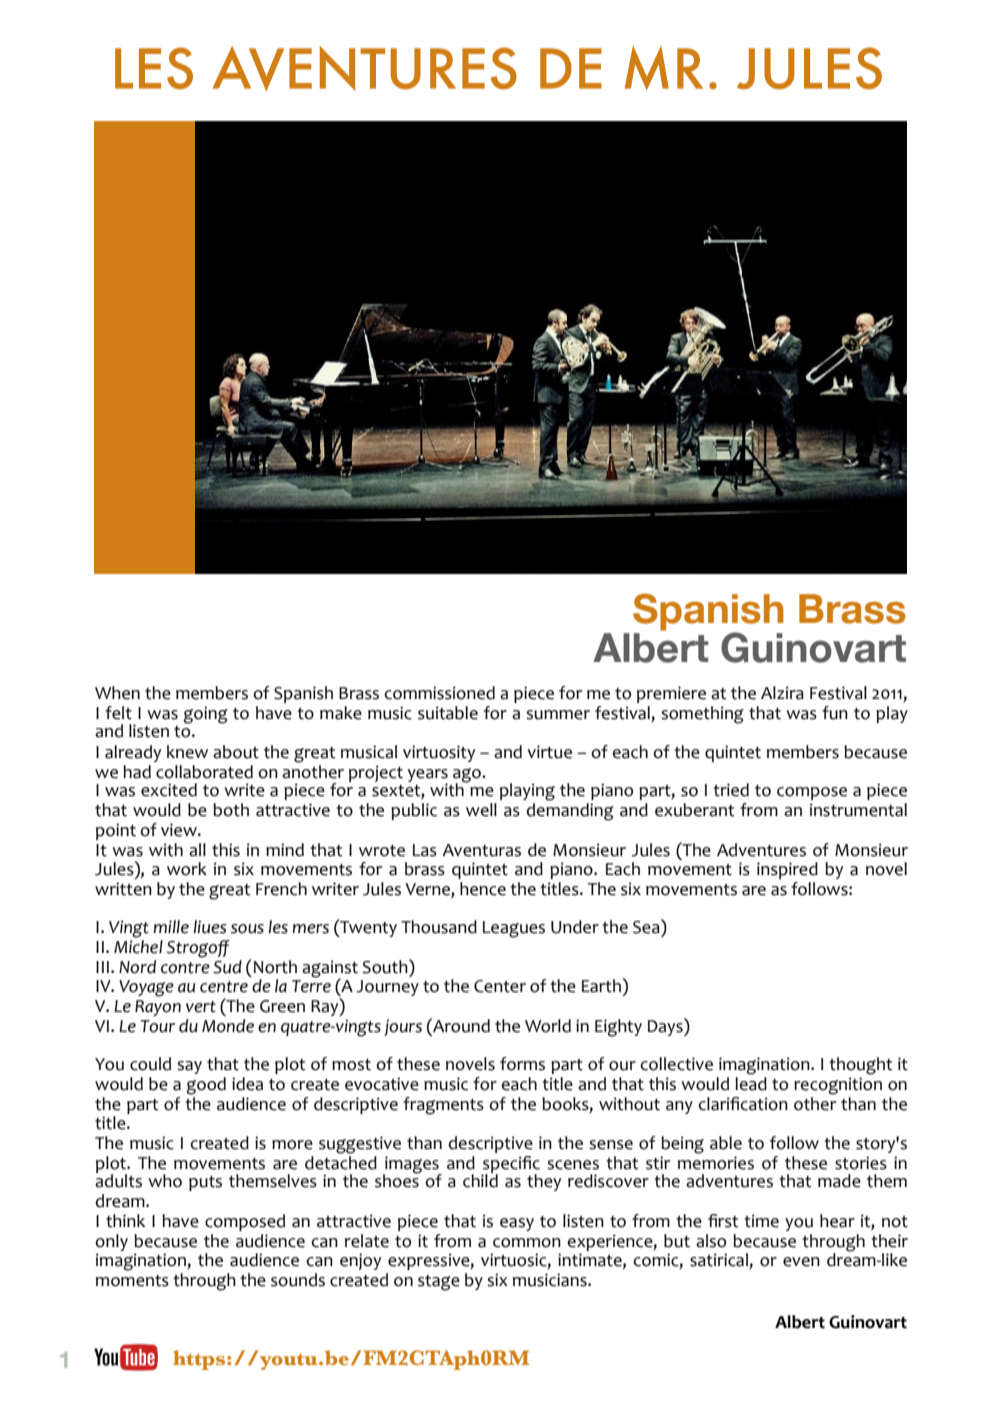  Describe the element at coordinates (132, 1281) in the screenshot. I see `moments` at that location.
